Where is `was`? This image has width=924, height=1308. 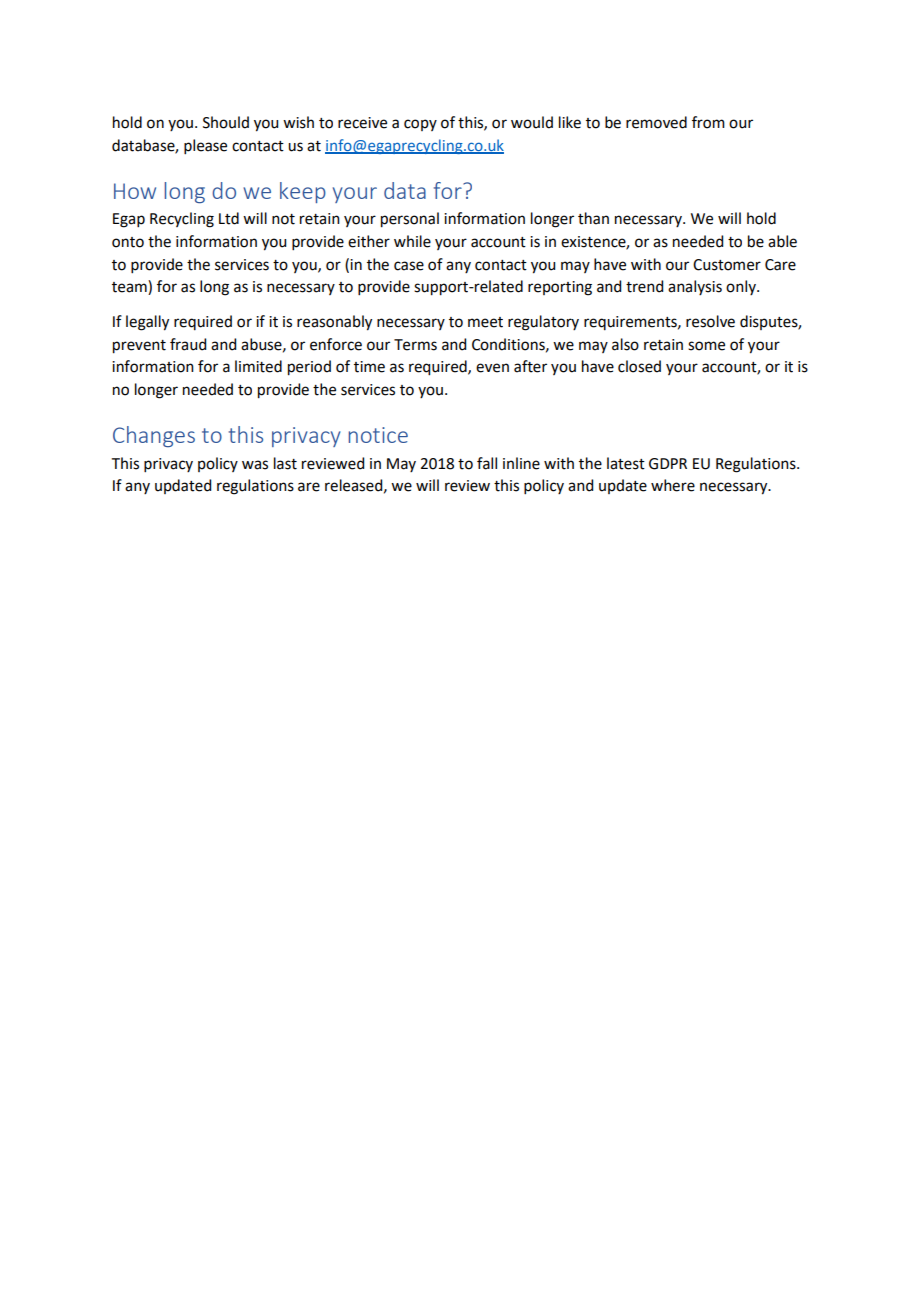 was is located at coordinates (255, 465).
